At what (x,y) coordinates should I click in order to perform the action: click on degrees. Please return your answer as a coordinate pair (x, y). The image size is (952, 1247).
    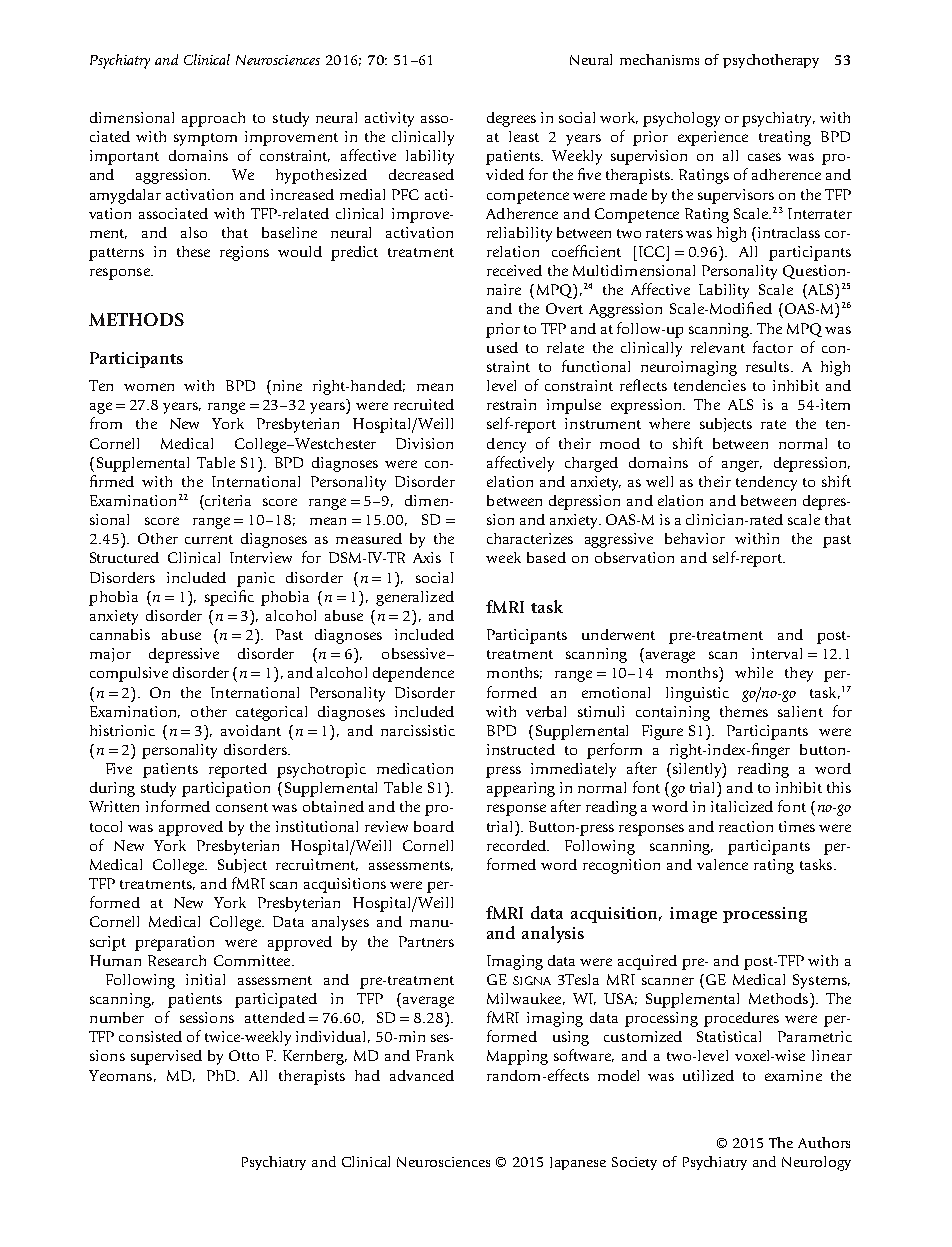
    Looking at the image, I should click on (511, 119).
